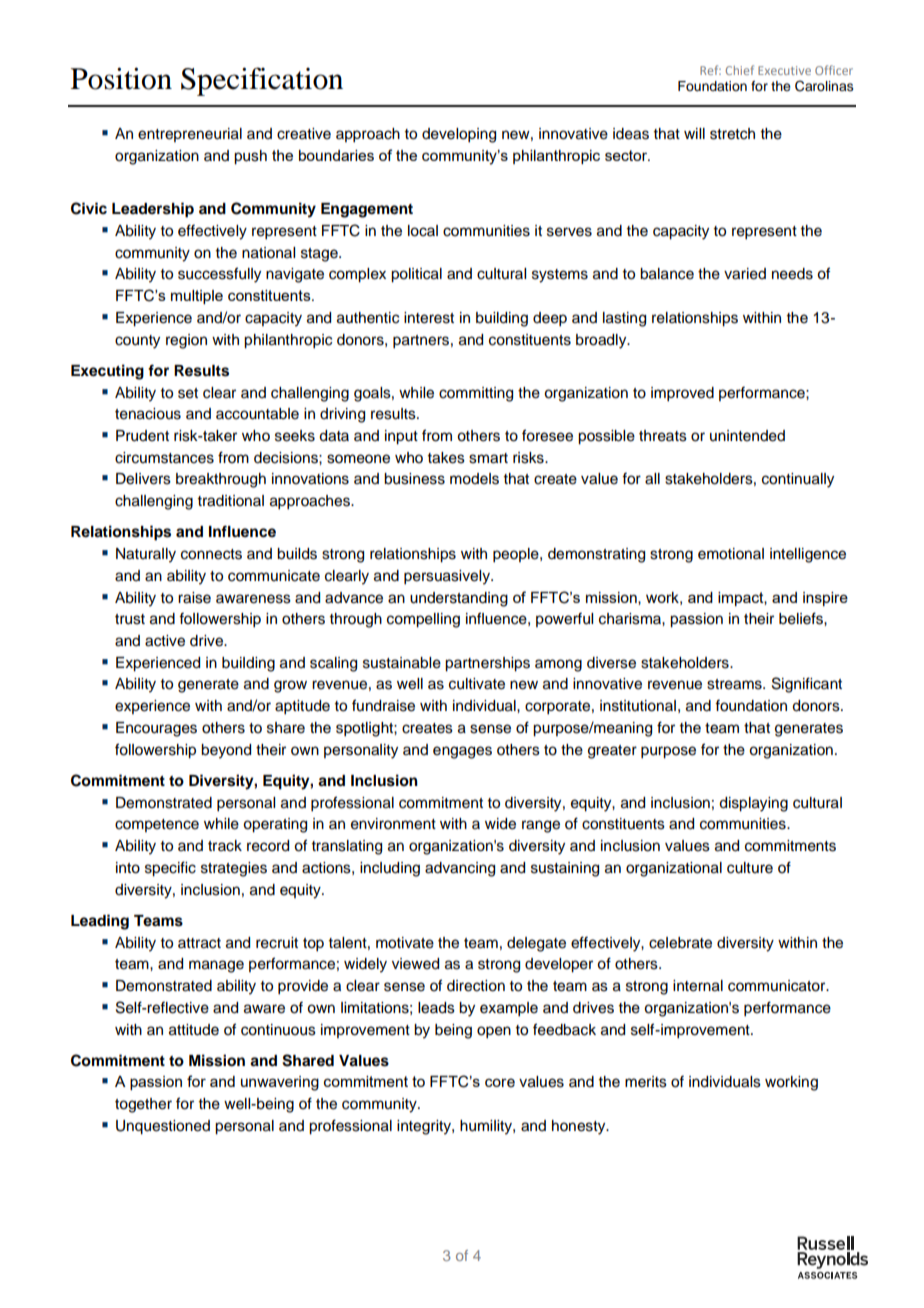  I want to click on continually, so click(798, 480).
